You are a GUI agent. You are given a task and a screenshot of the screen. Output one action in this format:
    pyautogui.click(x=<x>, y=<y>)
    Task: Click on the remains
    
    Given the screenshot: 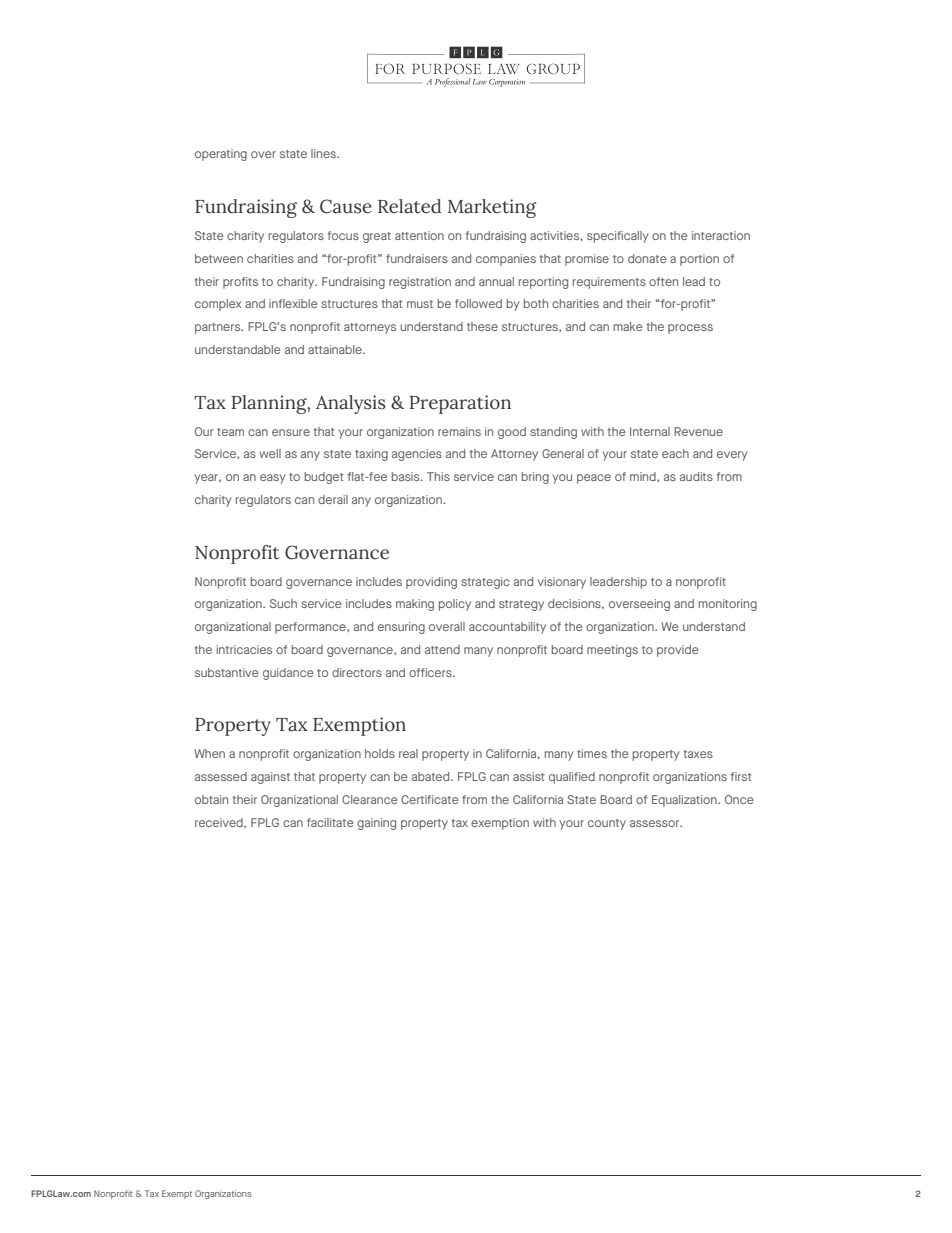 What is the action you would take?
    pyautogui.click(x=459, y=431)
